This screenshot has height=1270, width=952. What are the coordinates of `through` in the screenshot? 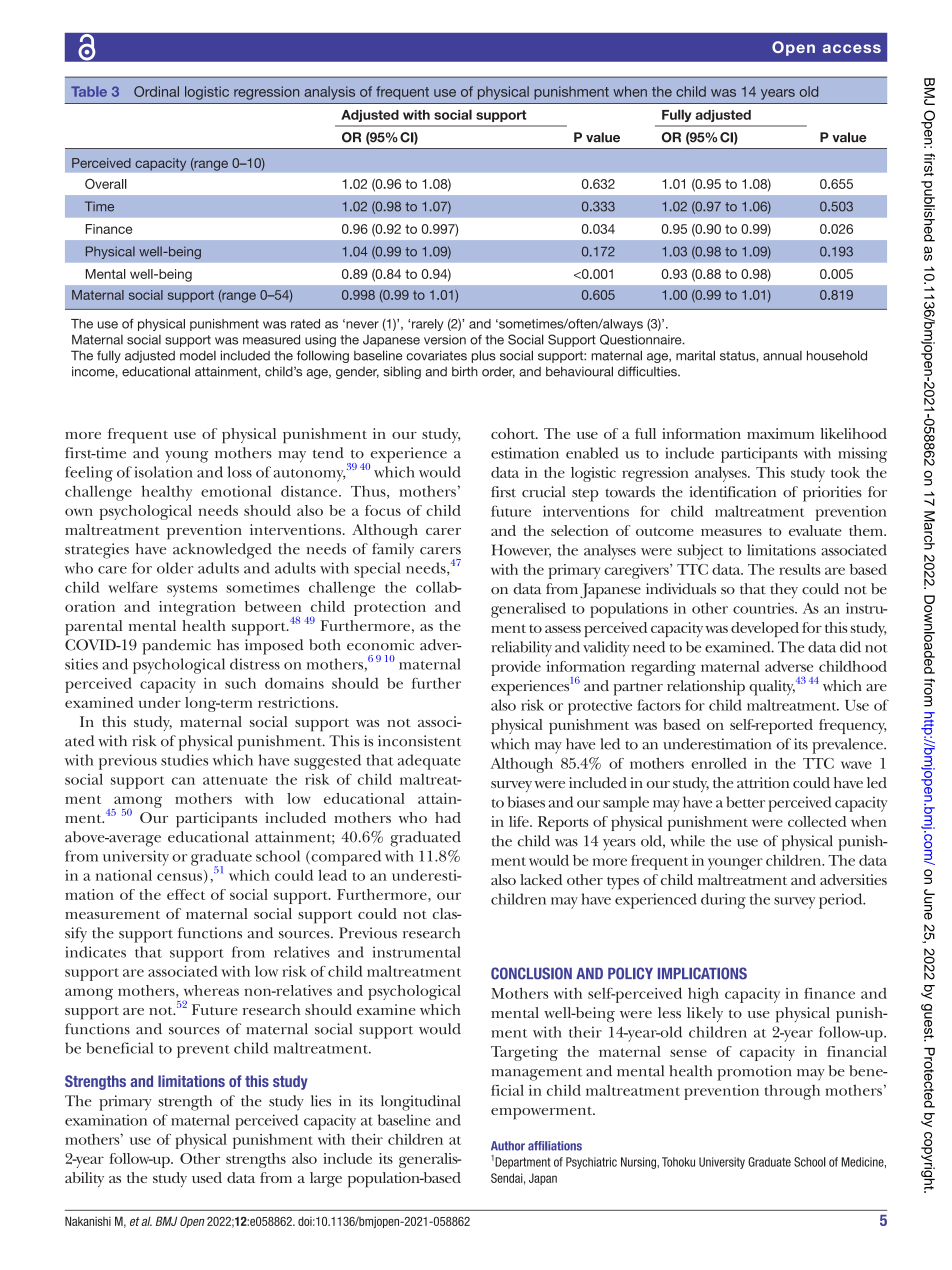 It's located at (792, 1092).
